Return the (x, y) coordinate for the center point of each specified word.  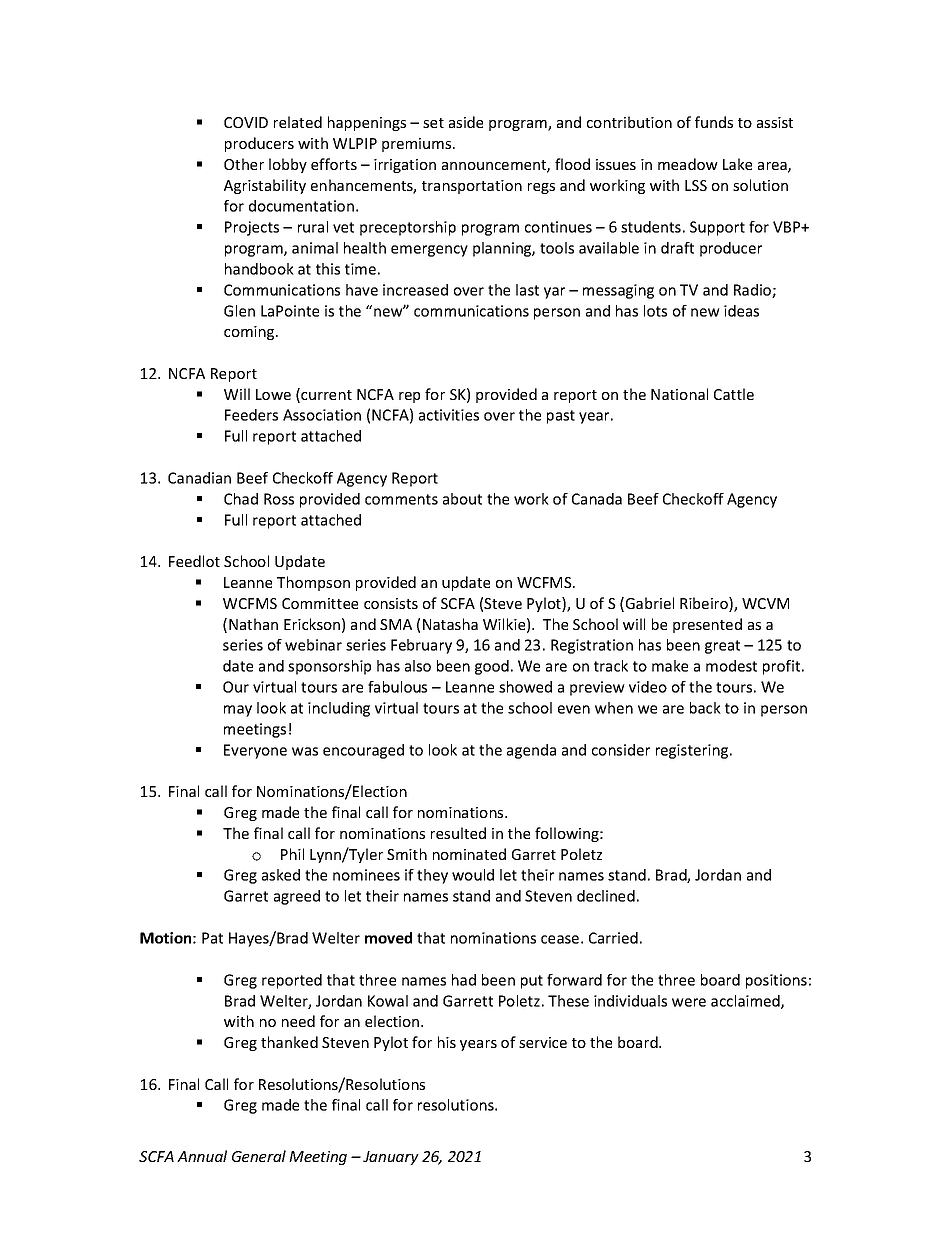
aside (466, 122)
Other (244, 164)
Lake (737, 164)
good (492, 667)
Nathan (253, 624)
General (259, 1156)
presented (707, 625)
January (391, 1158)
